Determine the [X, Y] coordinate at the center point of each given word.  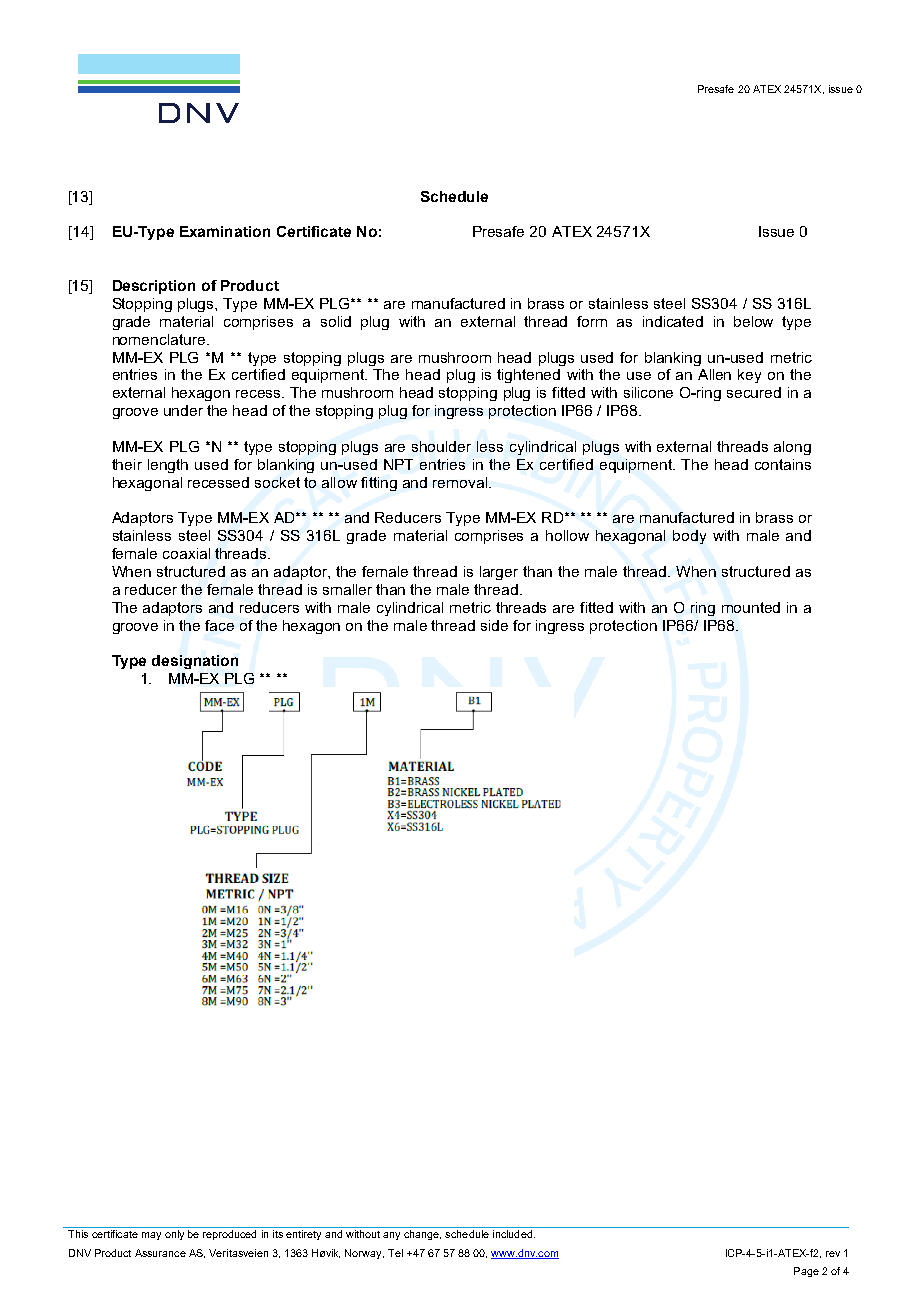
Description [154, 287]
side [494, 625]
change [422, 1235]
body [689, 537]
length [168, 466]
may [151, 1236]
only [174, 1235]
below [753, 321]
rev [833, 1254]
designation [195, 662]
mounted [751, 607]
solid [336, 321]
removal [460, 482]
